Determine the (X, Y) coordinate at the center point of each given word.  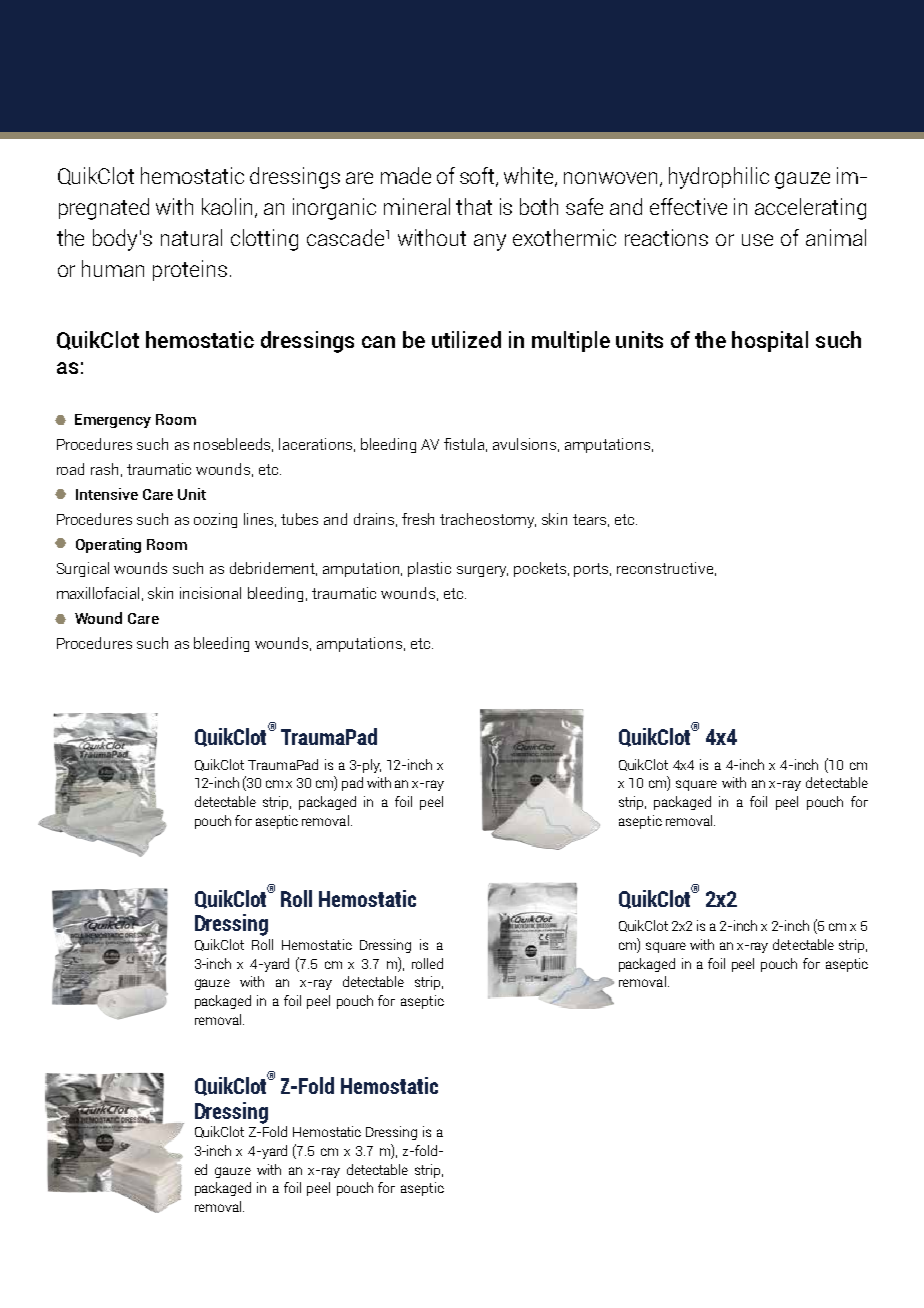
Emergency (113, 421)
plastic (429, 569)
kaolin (229, 208)
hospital (770, 341)
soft (479, 177)
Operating (108, 545)
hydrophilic (719, 178)
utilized (466, 339)
